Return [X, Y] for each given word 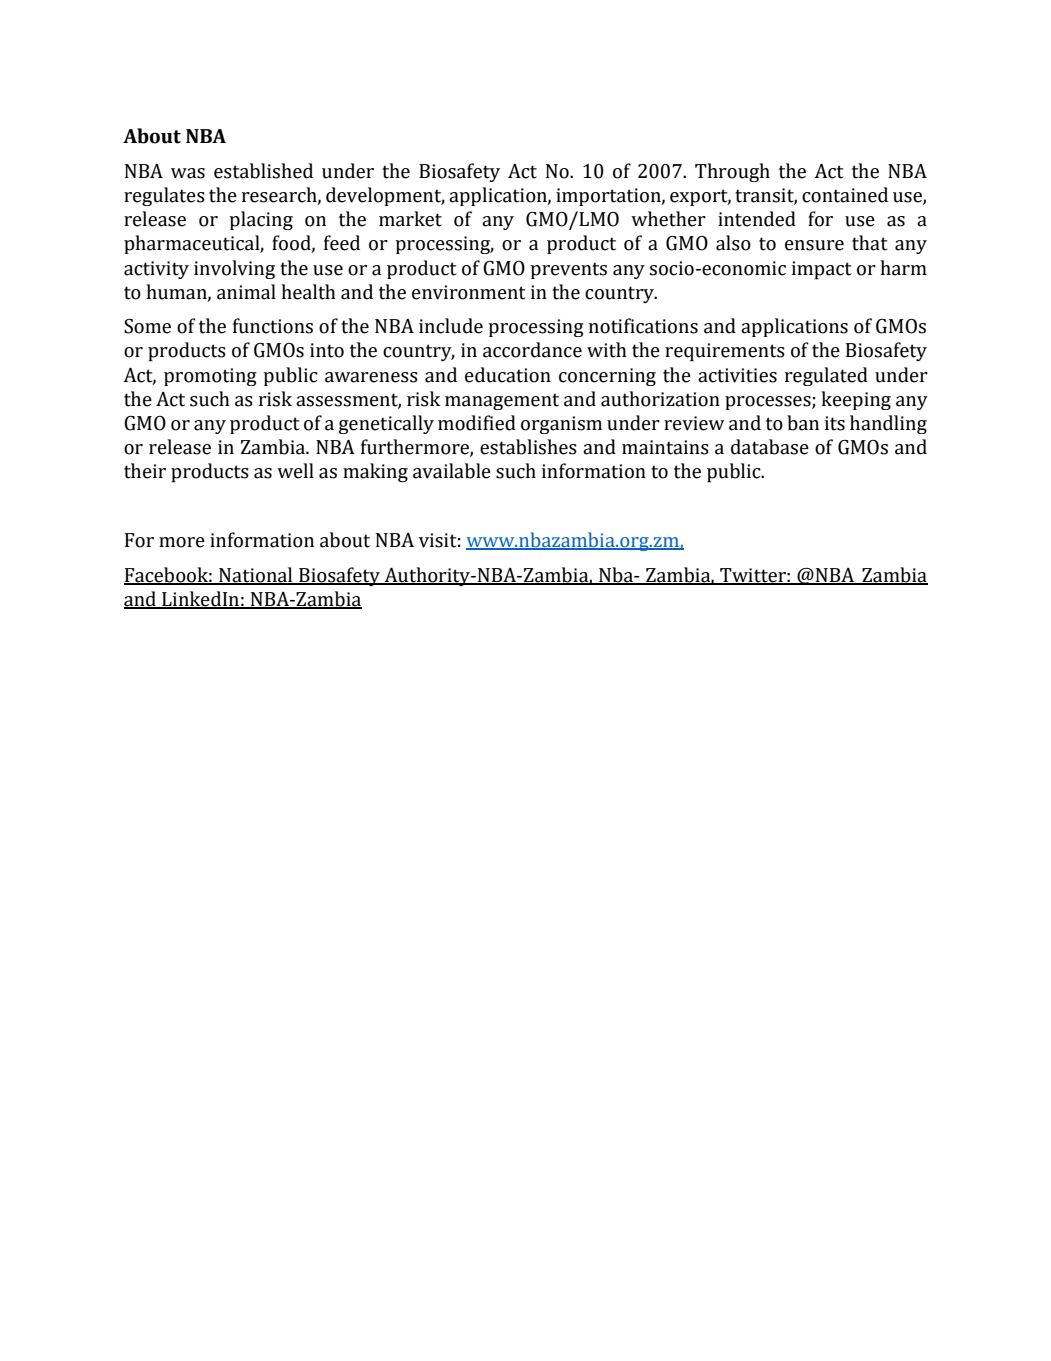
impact [821, 270]
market [410, 219]
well [295, 471]
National [256, 575]
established [263, 171]
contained [845, 195]
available [452, 471]
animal [246, 292]
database [770, 447]
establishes [528, 447]
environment [468, 292]
